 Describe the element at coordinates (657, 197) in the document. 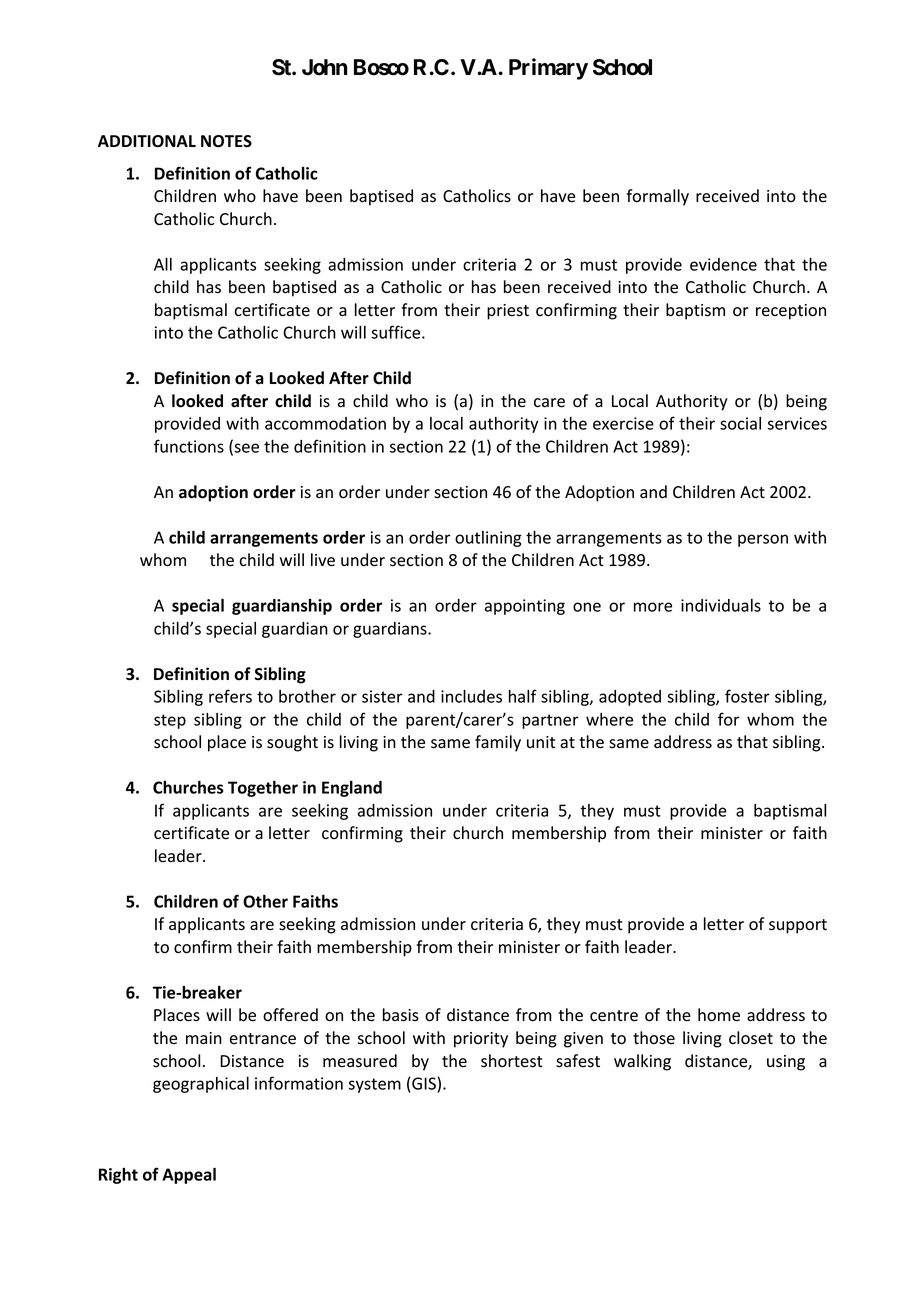

I see `formally` at that location.
